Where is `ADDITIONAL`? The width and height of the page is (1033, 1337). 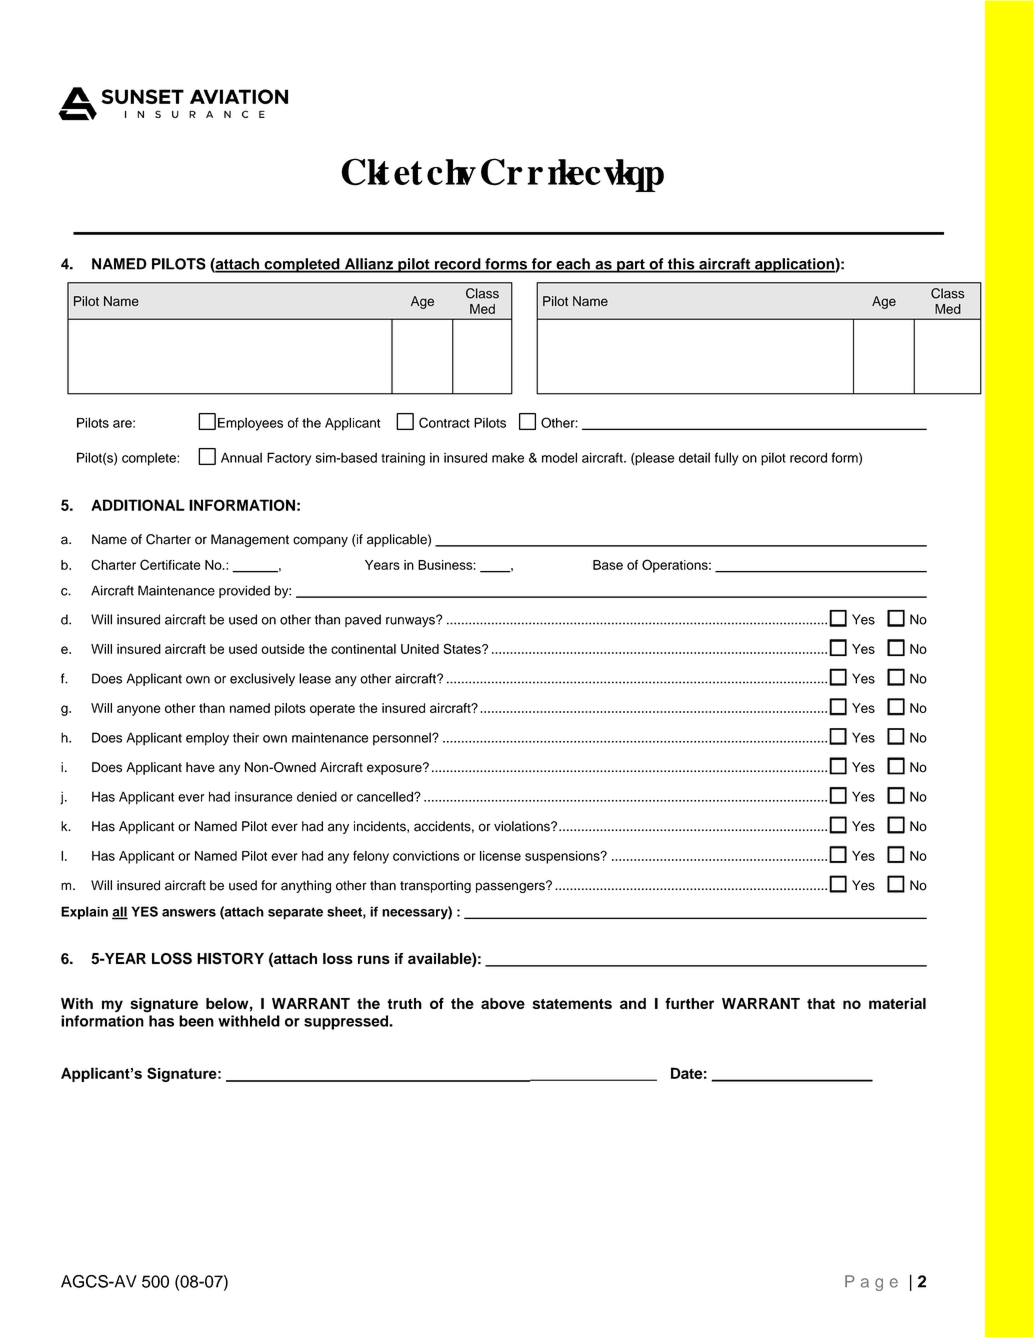
ADDITIONAL is located at coordinates (138, 505).
